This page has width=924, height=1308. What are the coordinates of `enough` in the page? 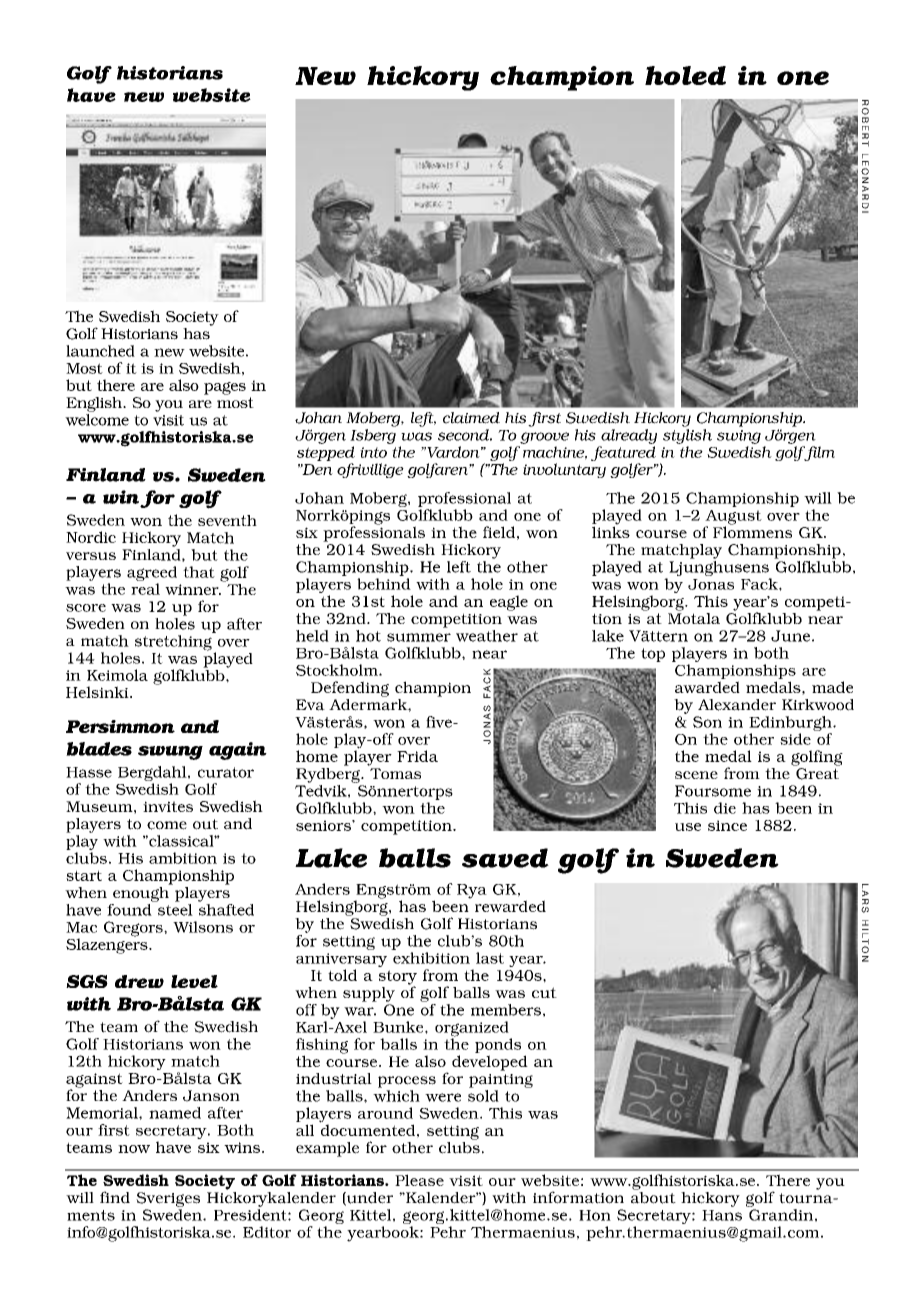 It's located at (142, 893).
